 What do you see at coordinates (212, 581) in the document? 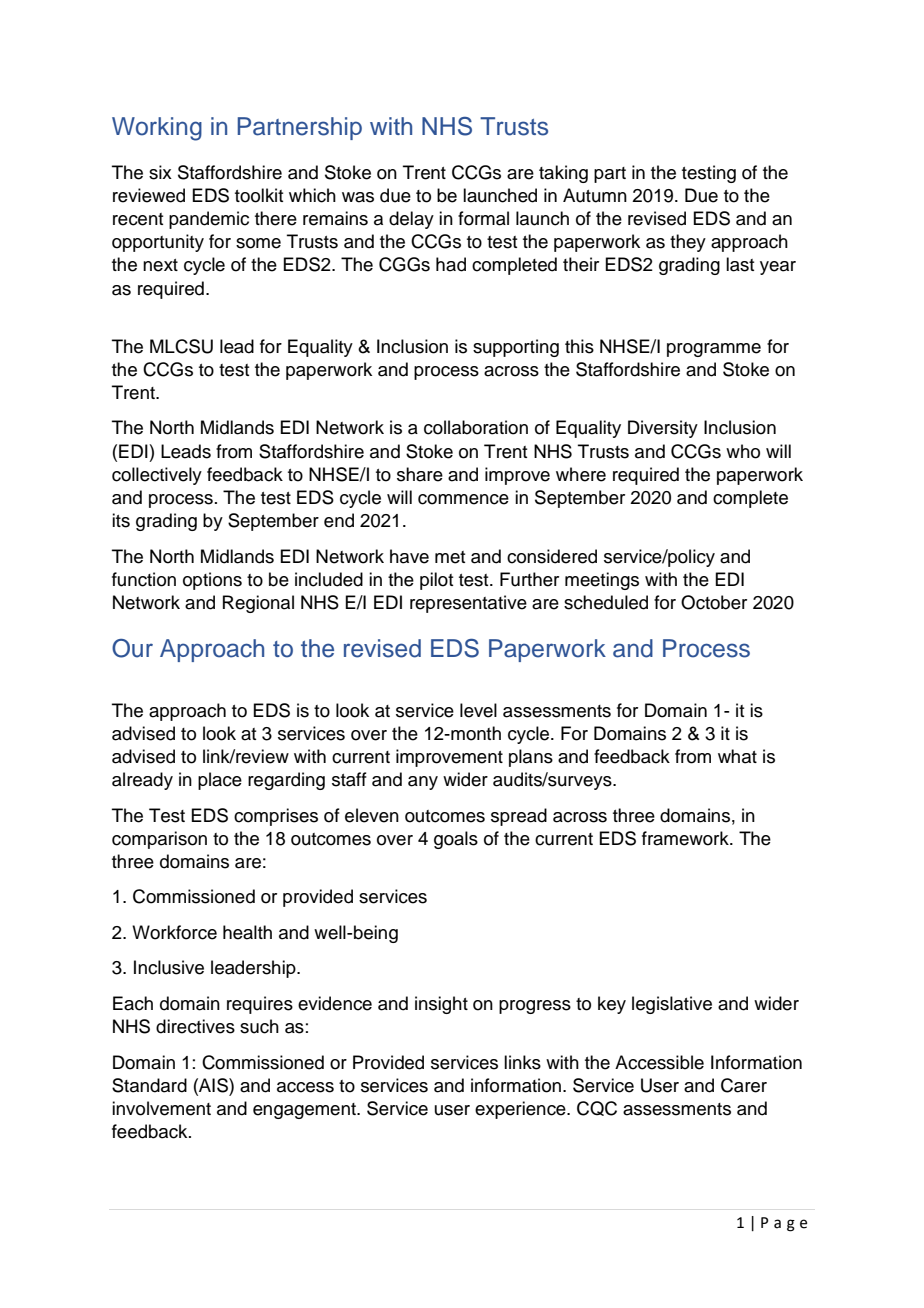
I see `options` at bounding box center [212, 581].
